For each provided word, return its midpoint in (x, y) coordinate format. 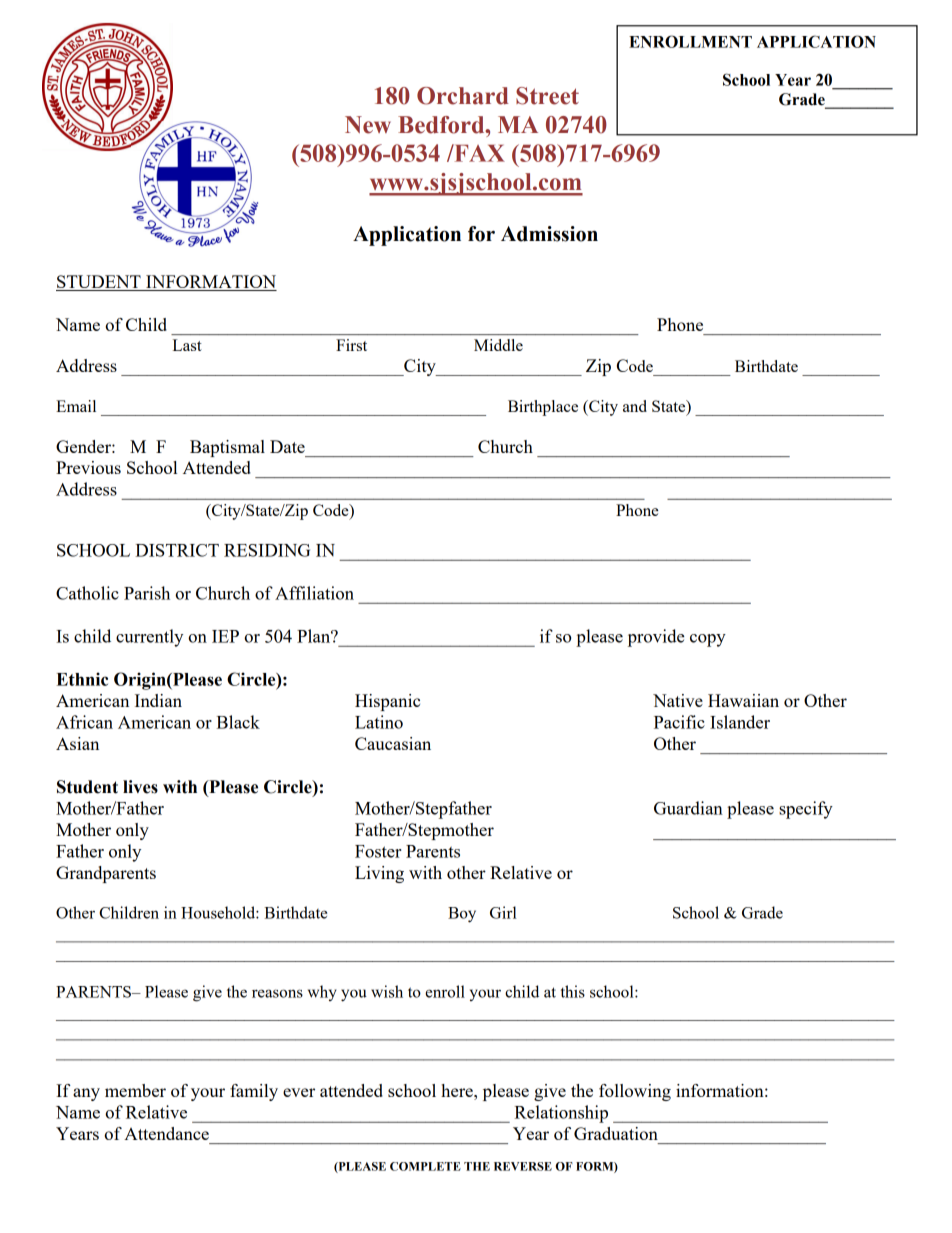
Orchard (463, 96)
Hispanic (387, 702)
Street (547, 96)
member (135, 1090)
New (368, 125)
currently (149, 638)
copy (708, 640)
